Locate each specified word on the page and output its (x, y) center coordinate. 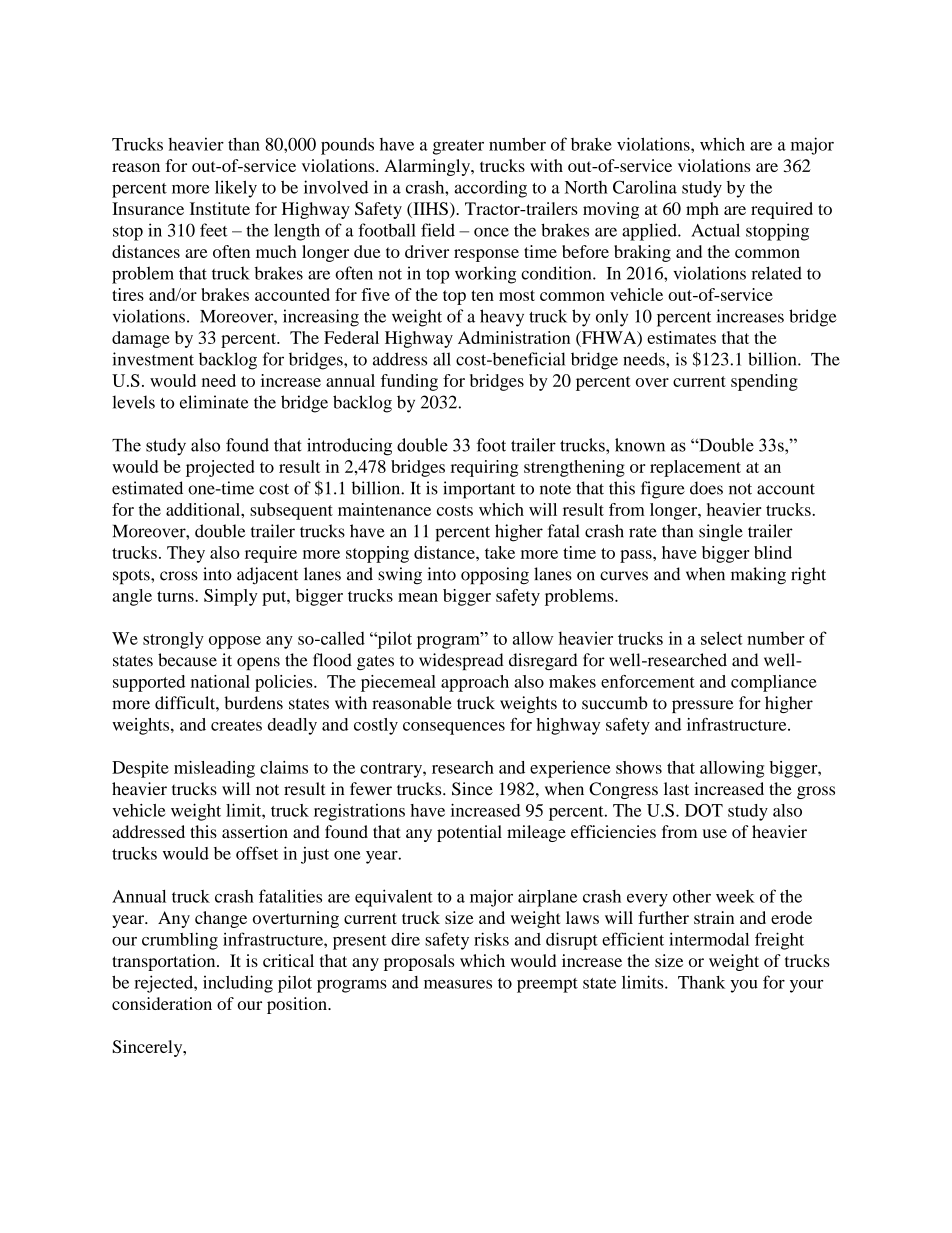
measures (458, 984)
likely (236, 189)
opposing (495, 576)
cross (179, 576)
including (238, 984)
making (758, 576)
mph (702, 210)
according (490, 189)
